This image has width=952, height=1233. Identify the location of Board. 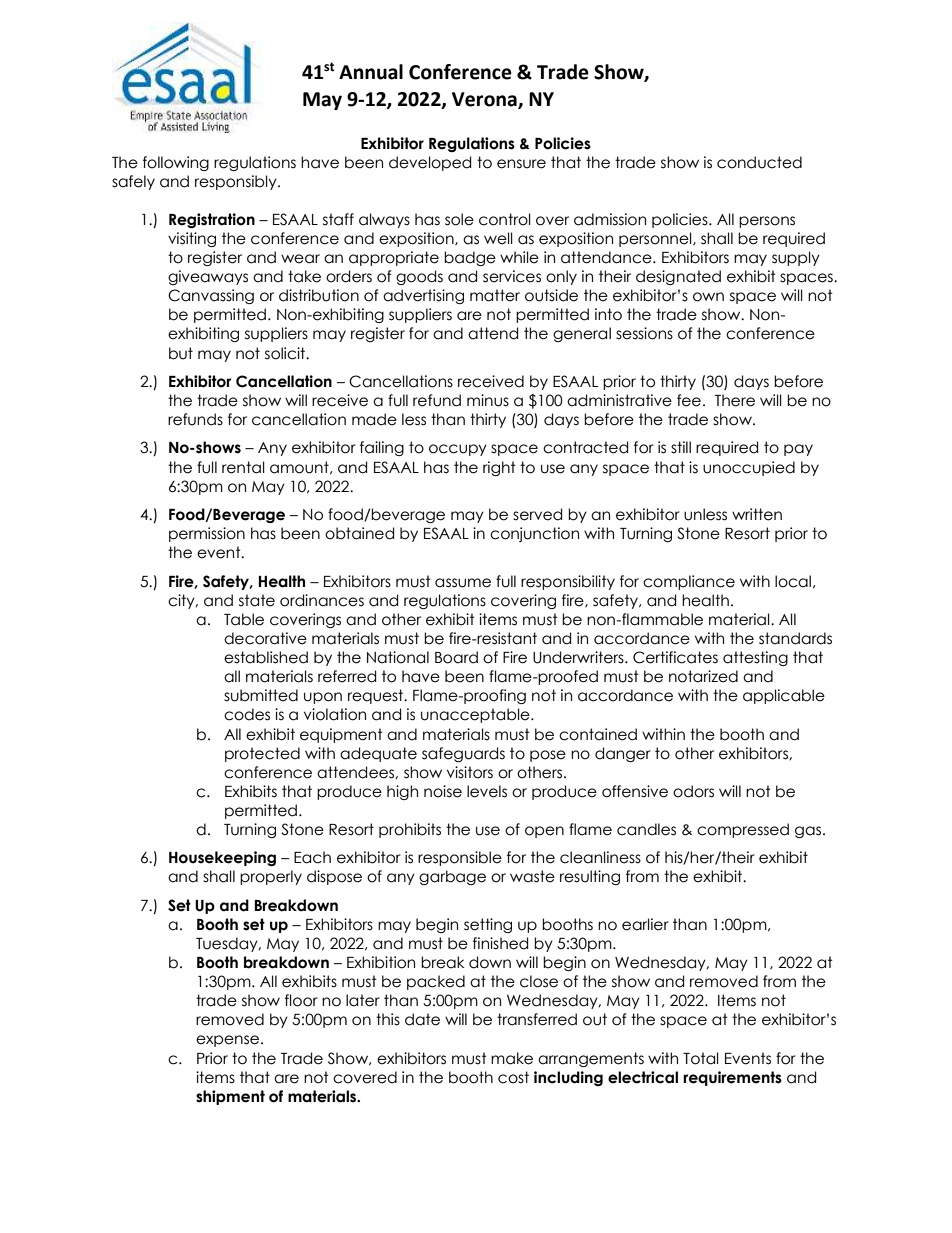
(456, 657).
